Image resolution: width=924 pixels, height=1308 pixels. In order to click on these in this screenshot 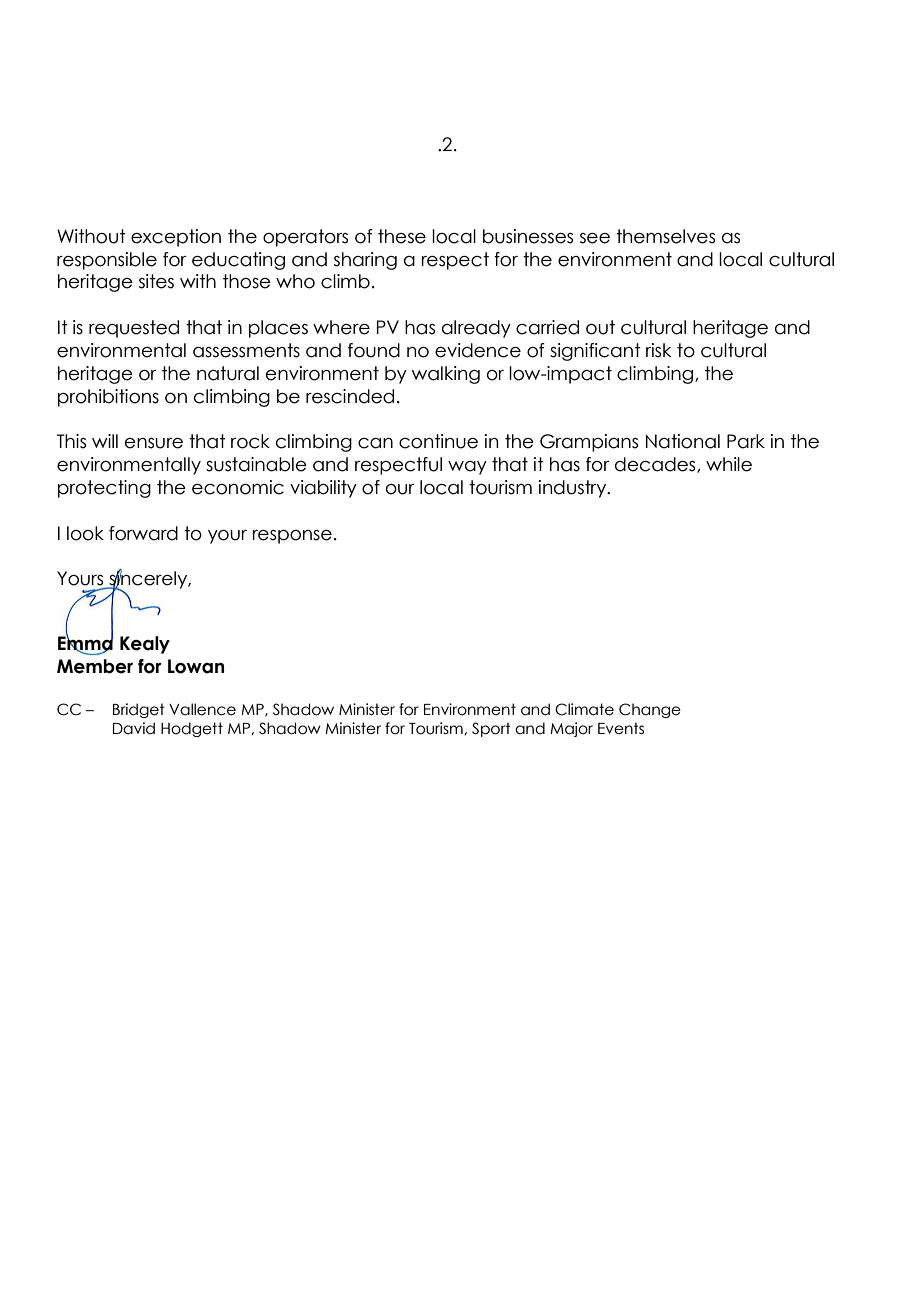, I will do `click(402, 236)`.
